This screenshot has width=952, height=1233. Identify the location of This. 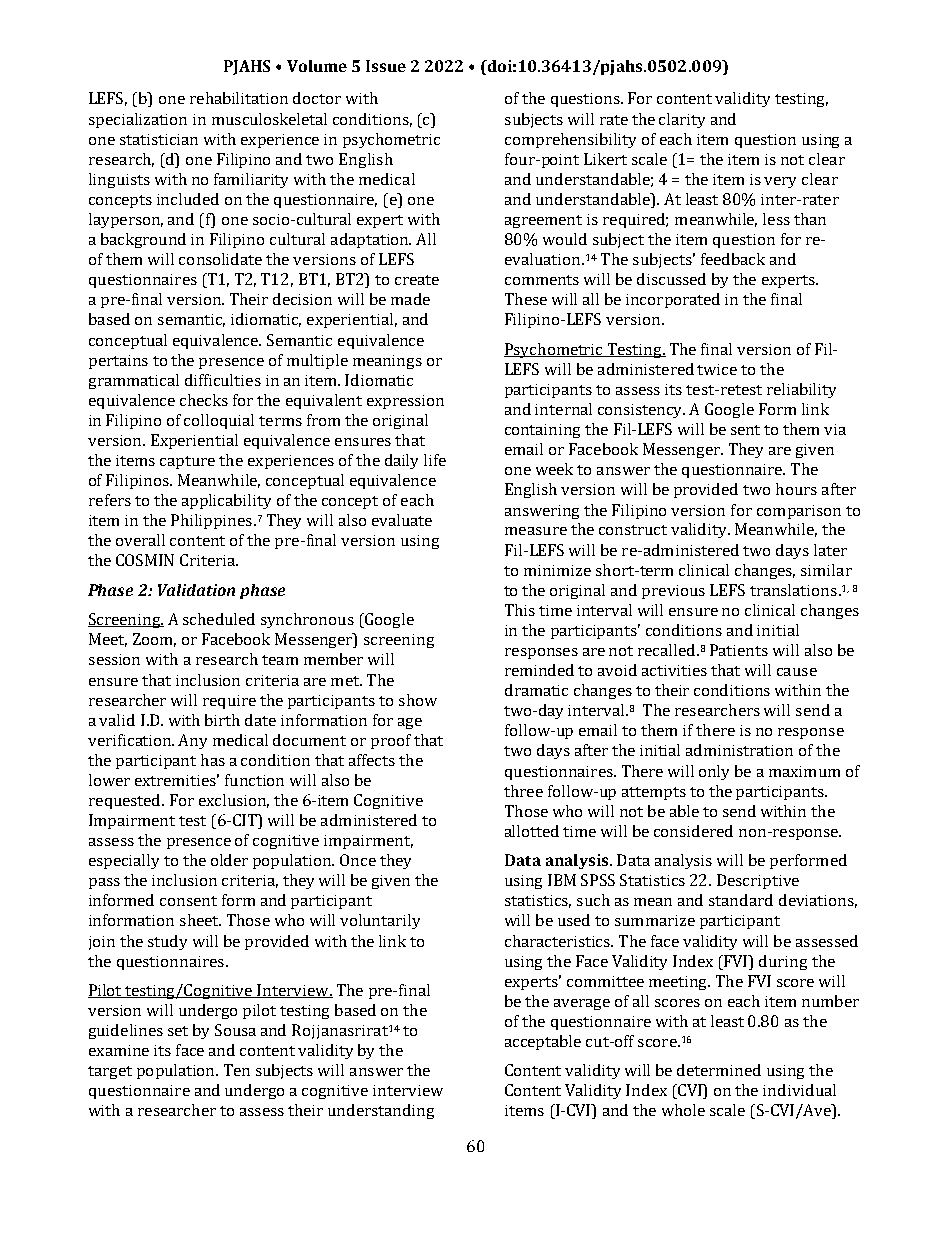
(520, 610).
